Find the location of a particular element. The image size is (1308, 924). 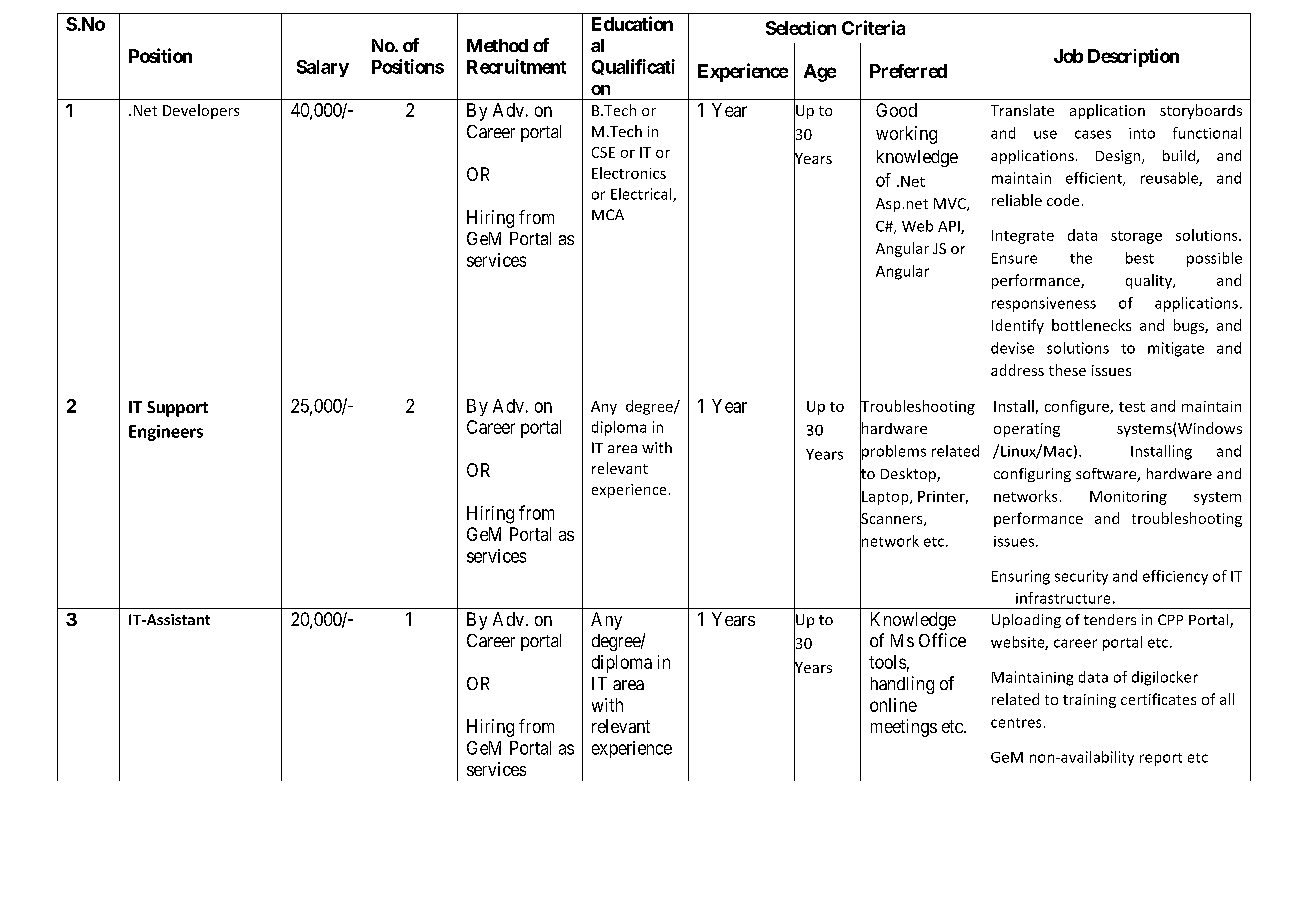

security is located at coordinates (1081, 577).
